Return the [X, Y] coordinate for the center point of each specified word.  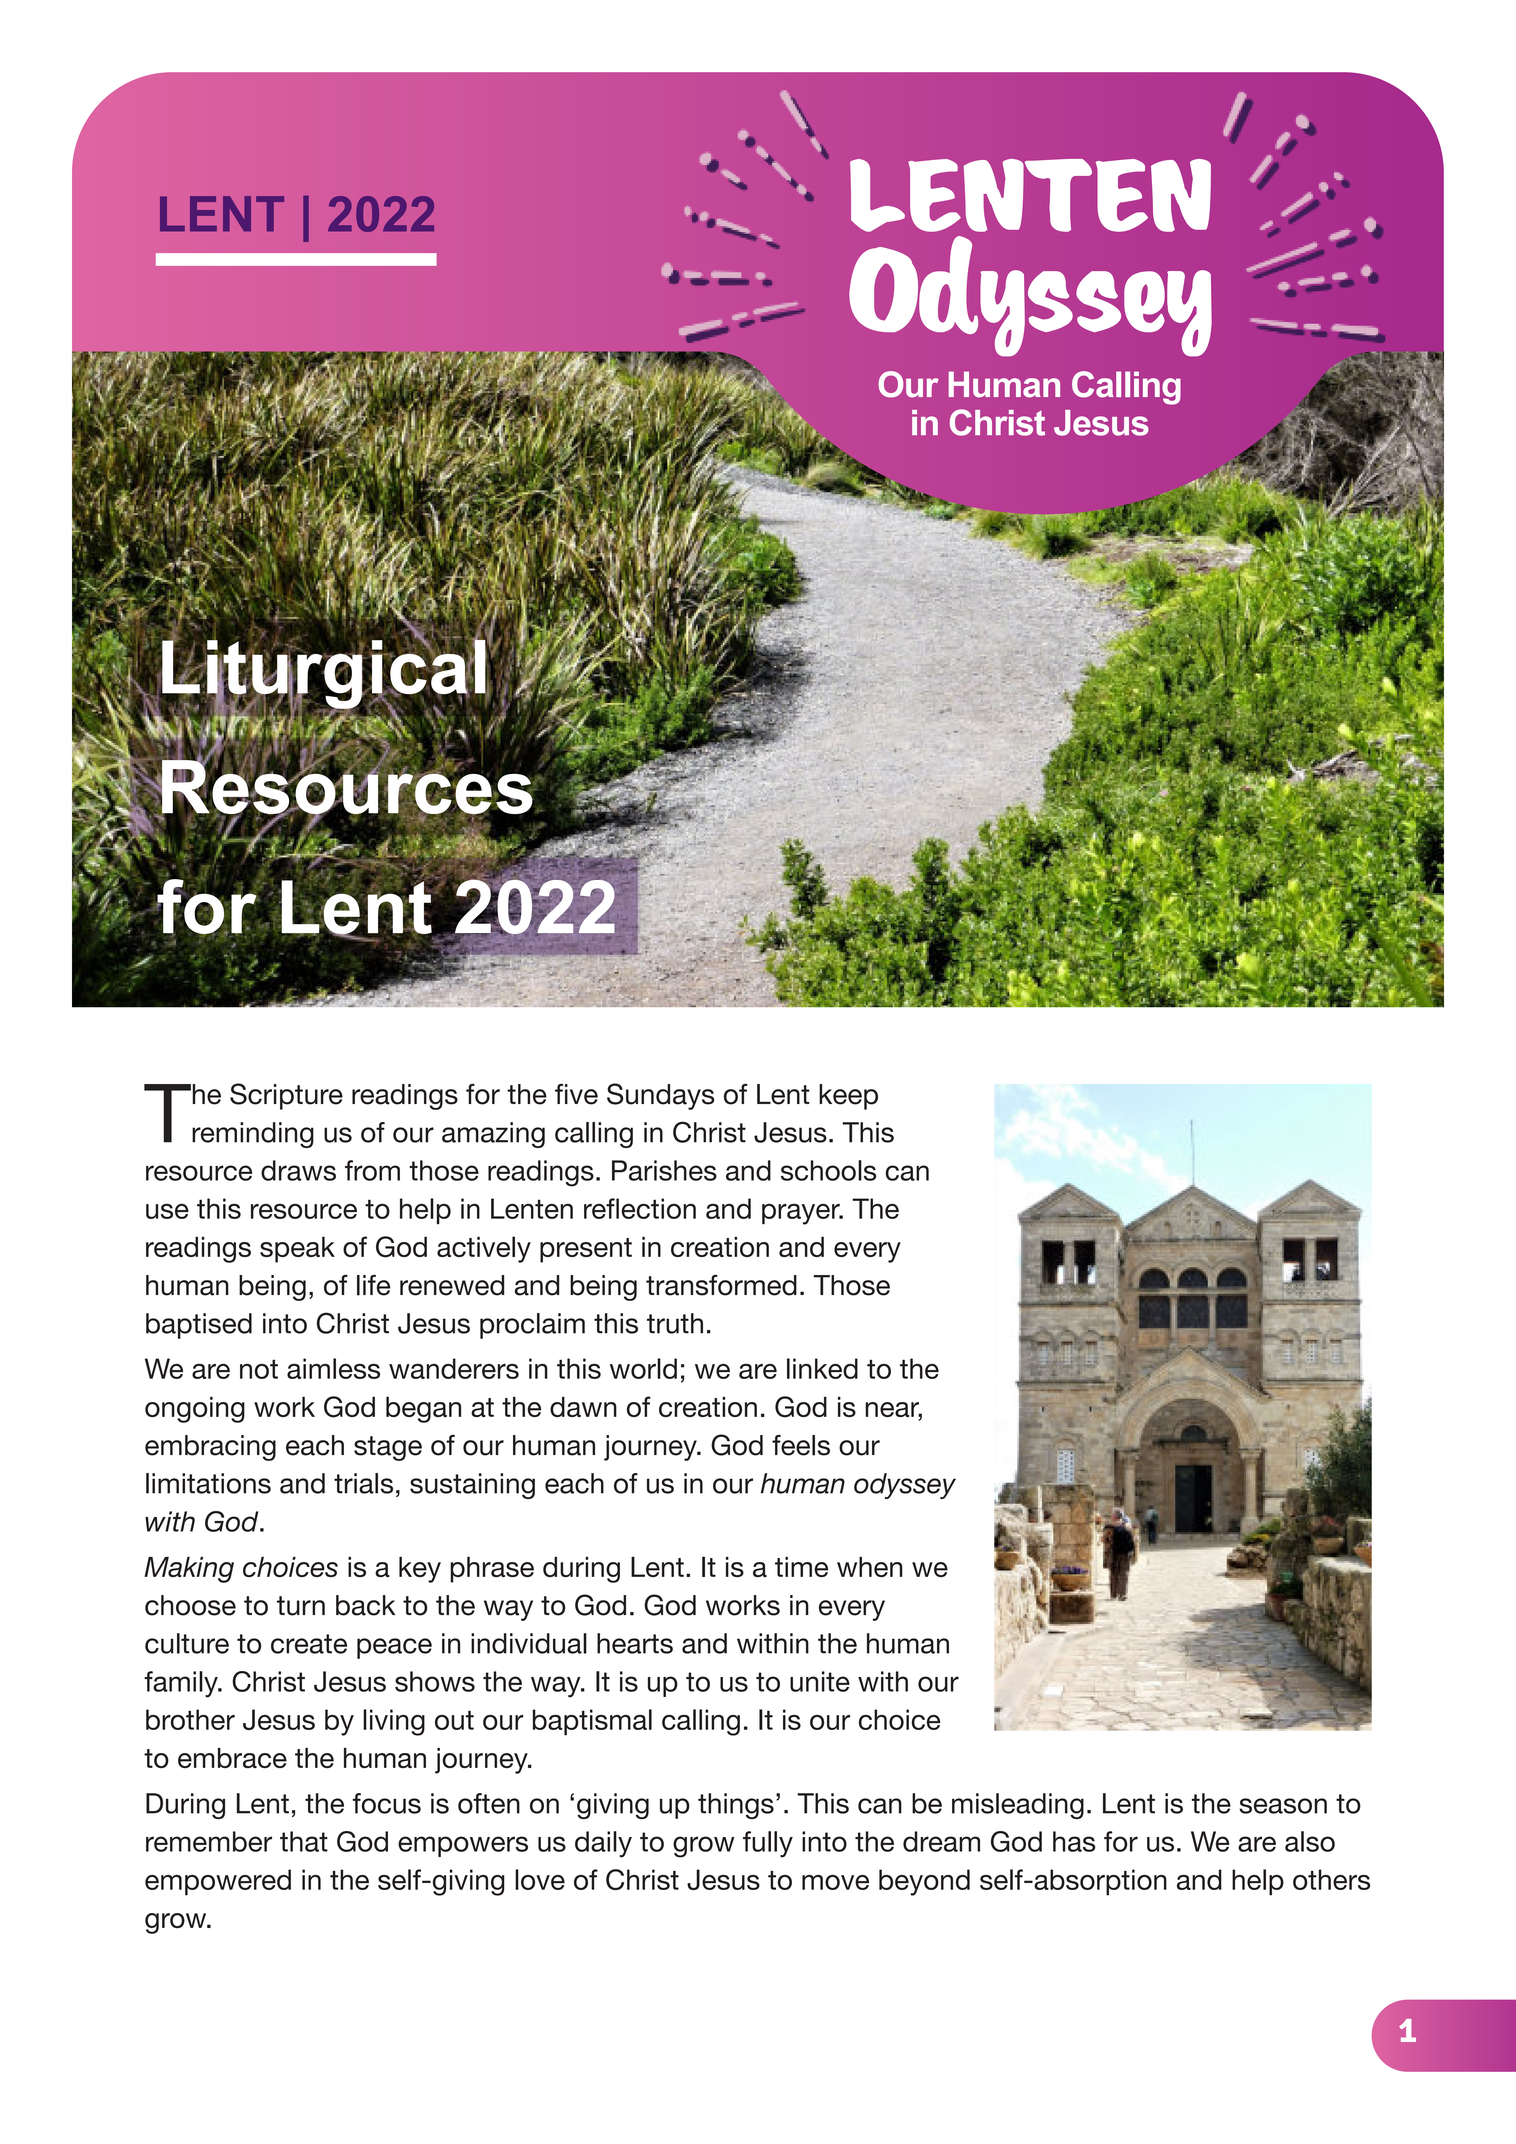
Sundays [661, 1096]
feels [801, 1445]
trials [363, 1483]
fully [768, 1844]
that [304, 1841]
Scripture [286, 1096]
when [870, 1567]
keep [848, 1097]
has [1074, 1841]
